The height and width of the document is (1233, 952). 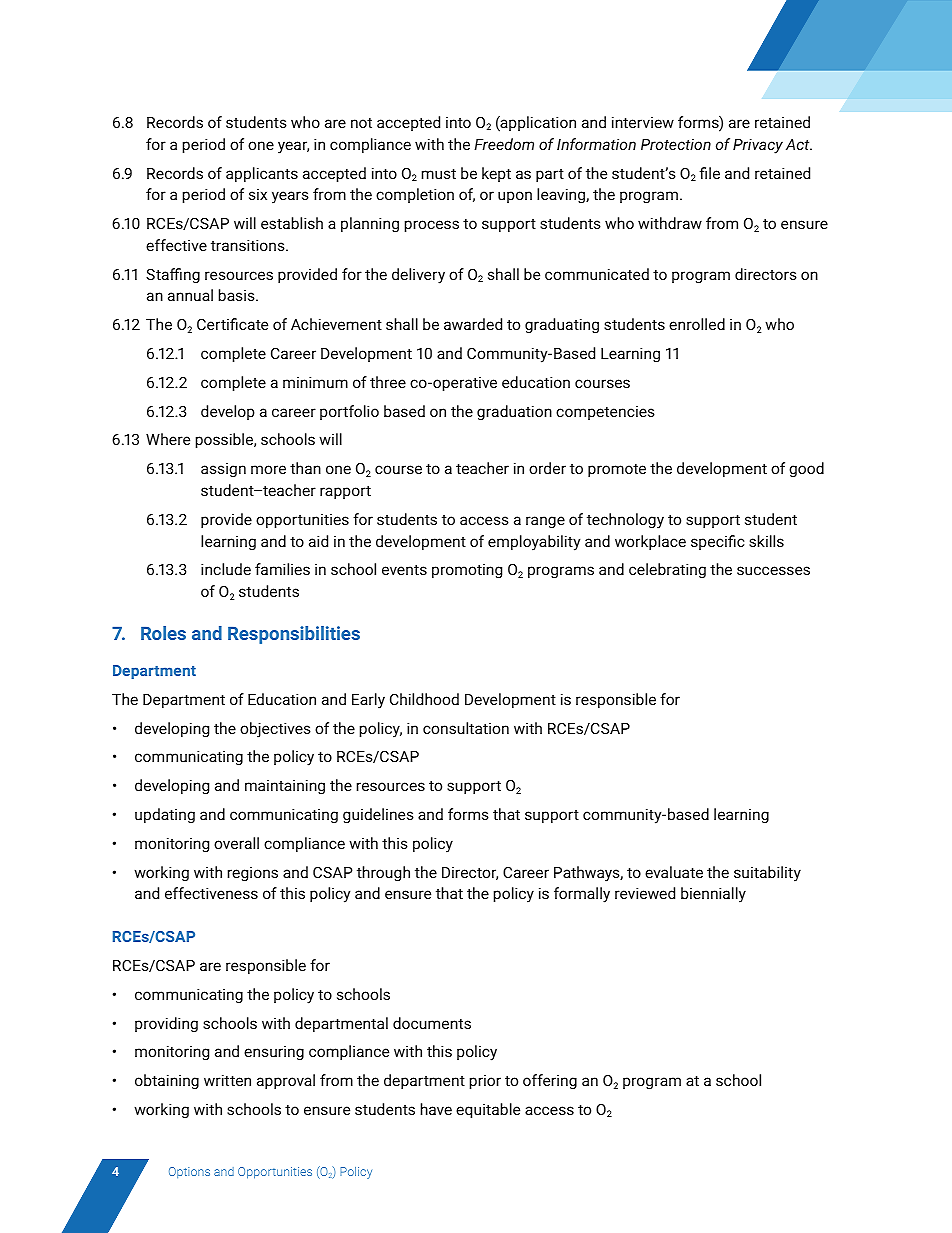 What do you see at coordinates (189, 1172) in the document?
I see `Options` at bounding box center [189, 1172].
